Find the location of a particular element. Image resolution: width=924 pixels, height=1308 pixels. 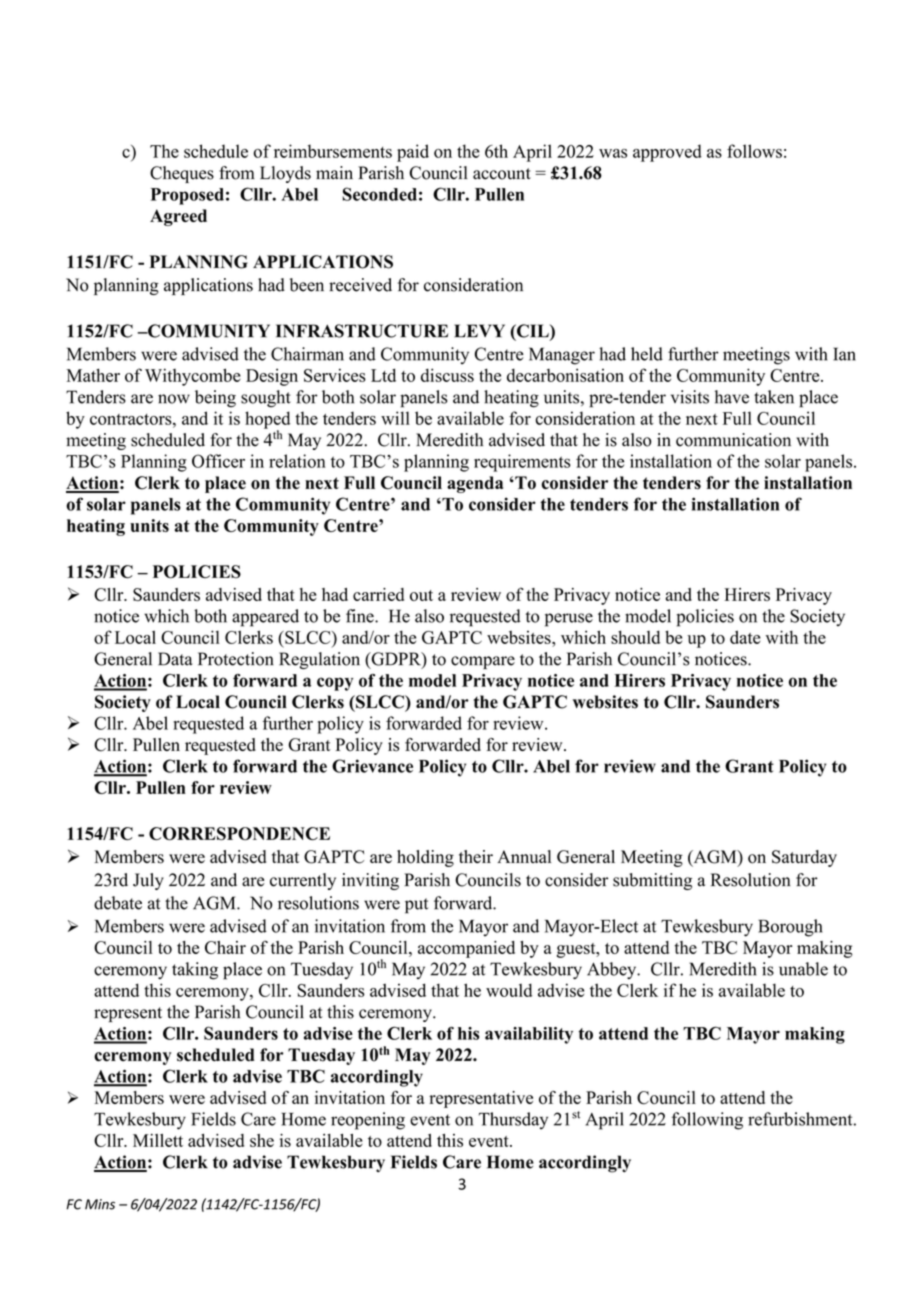

date is located at coordinates (745, 637).
